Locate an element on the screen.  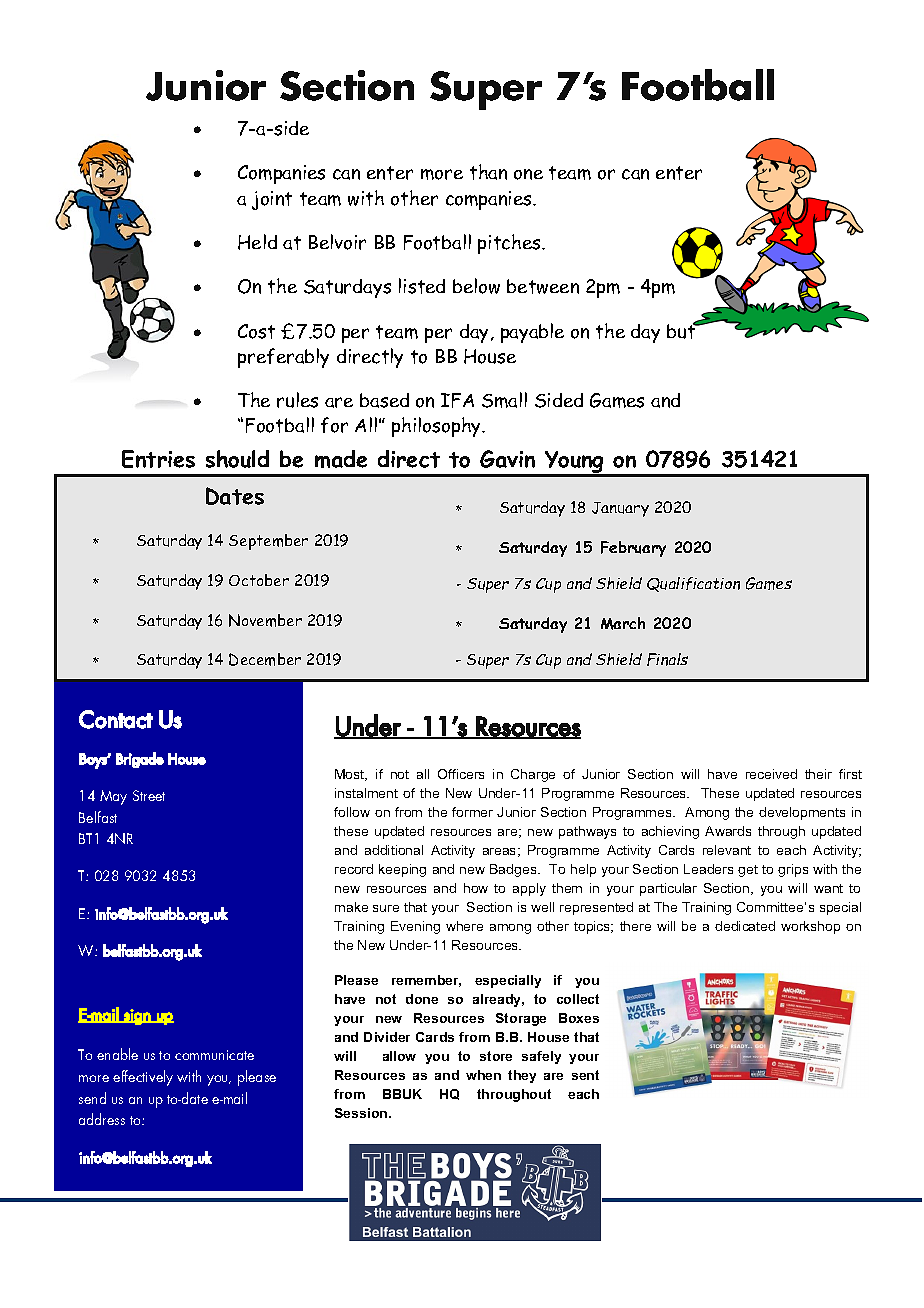
how is located at coordinates (476, 888).
